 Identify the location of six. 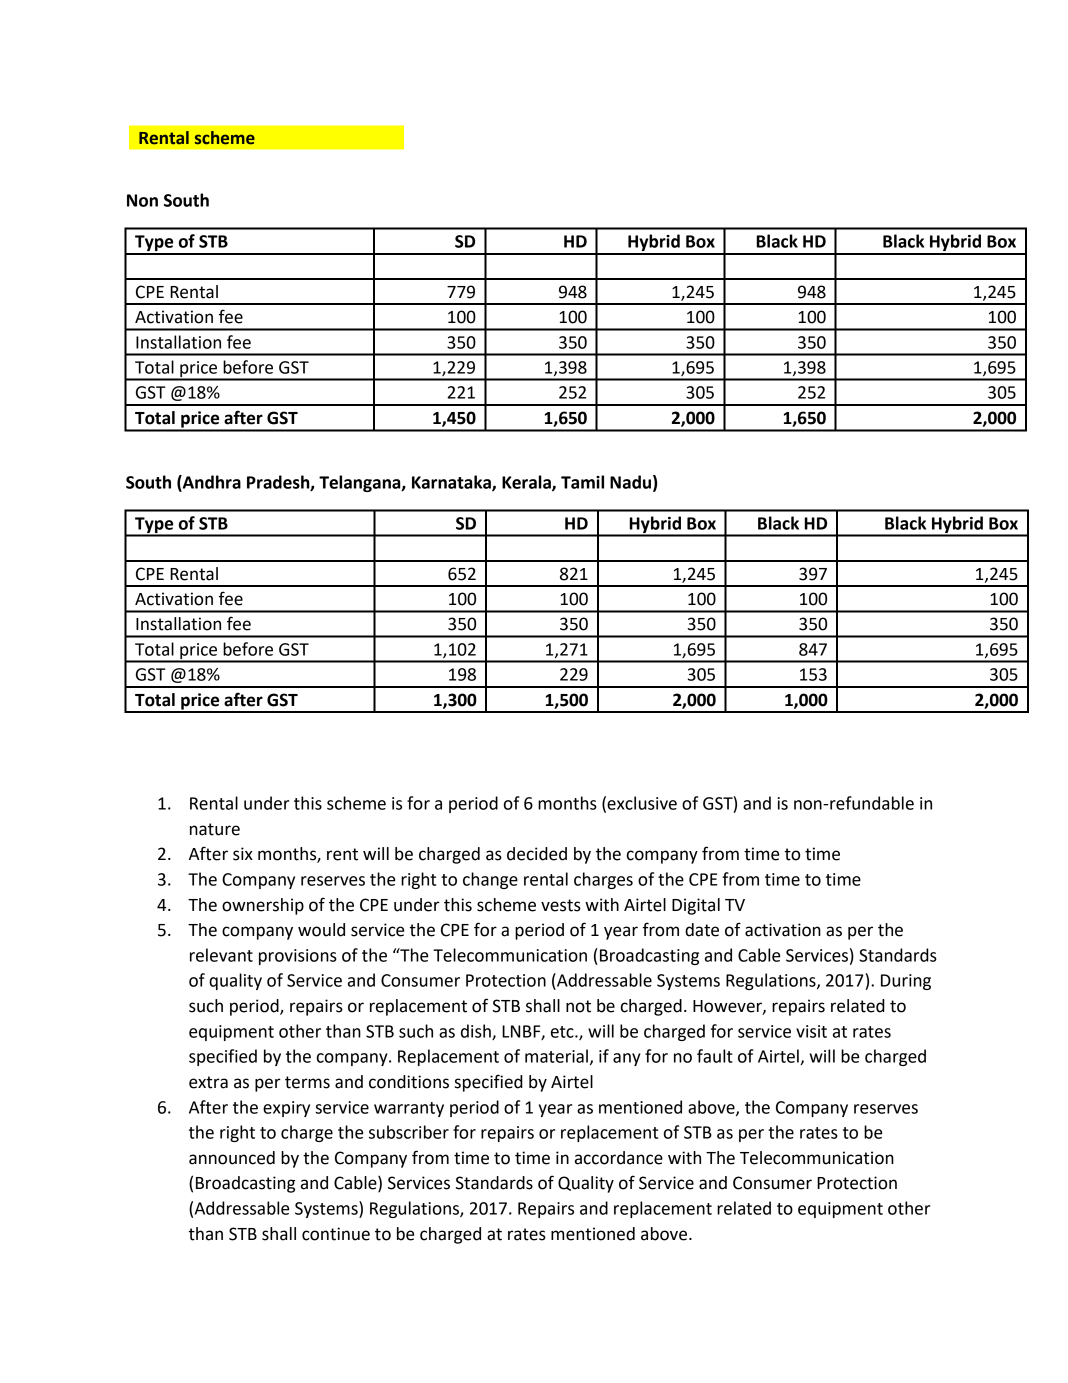
(243, 854).
